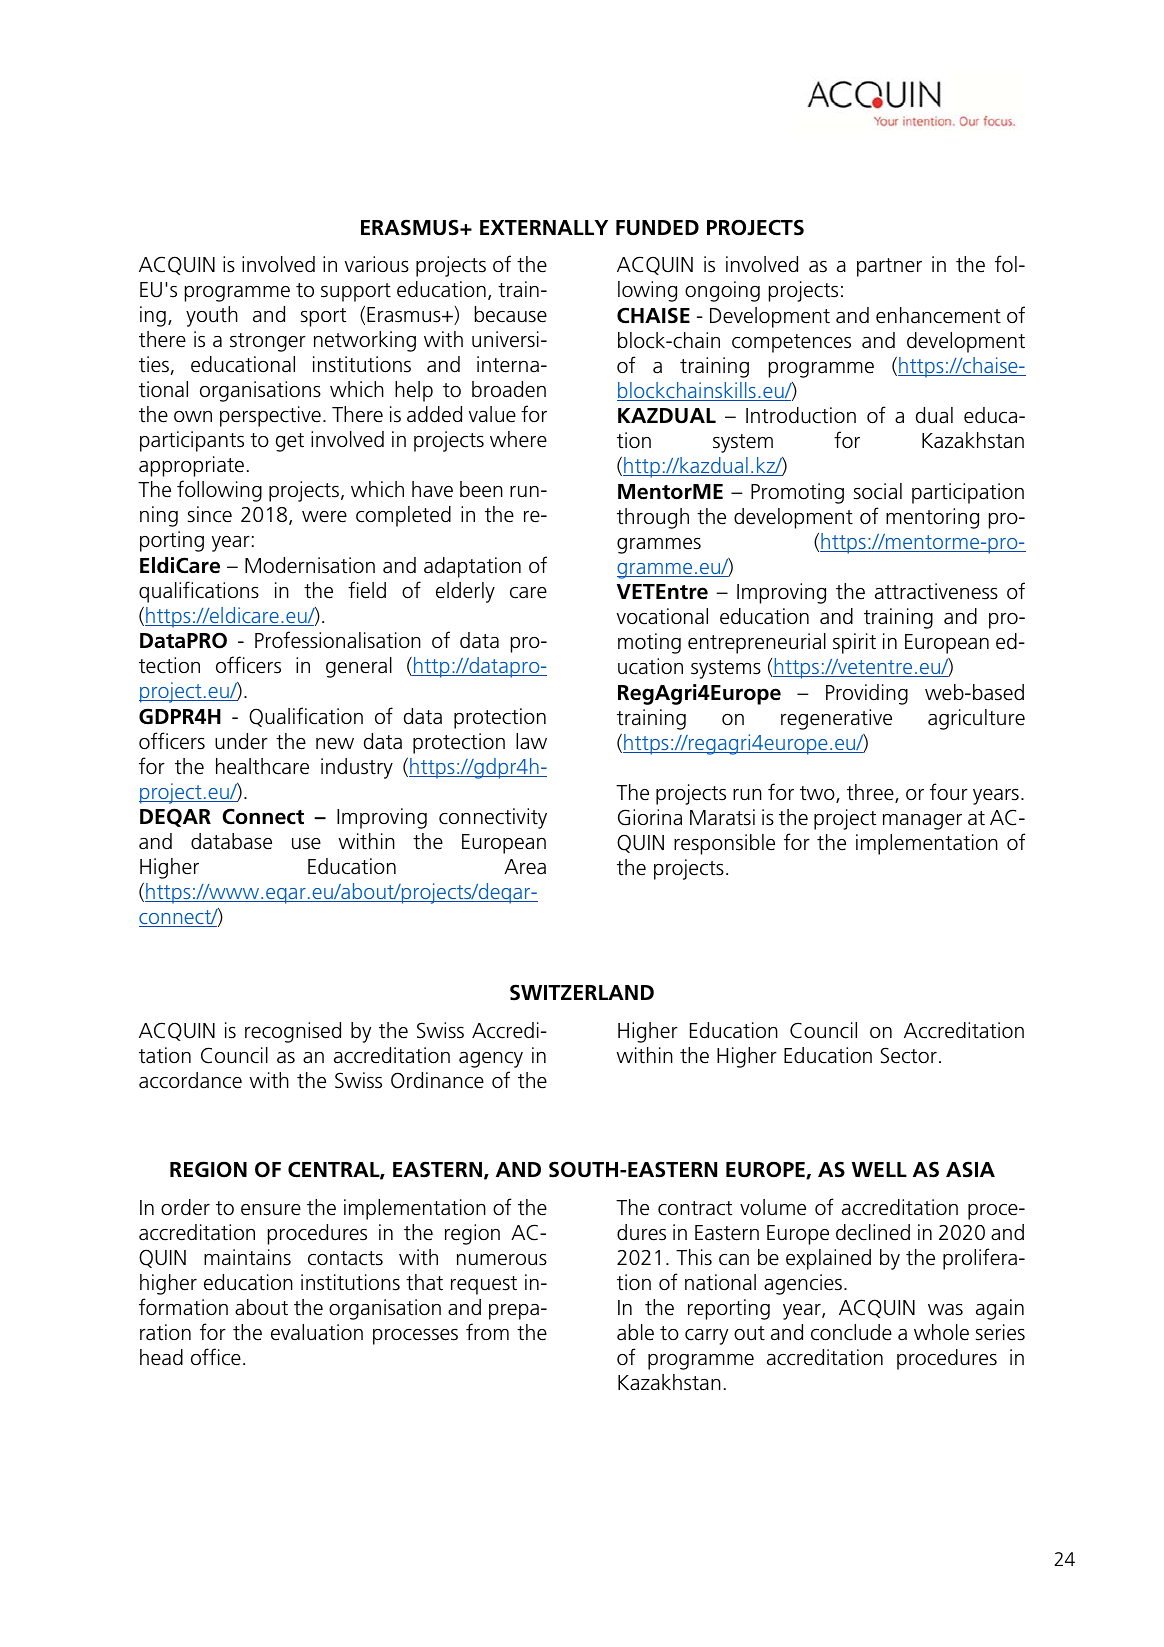 The width and height of the screenshot is (1164, 1647). Describe the element at coordinates (531, 741) in the screenshot. I see `law` at that location.
